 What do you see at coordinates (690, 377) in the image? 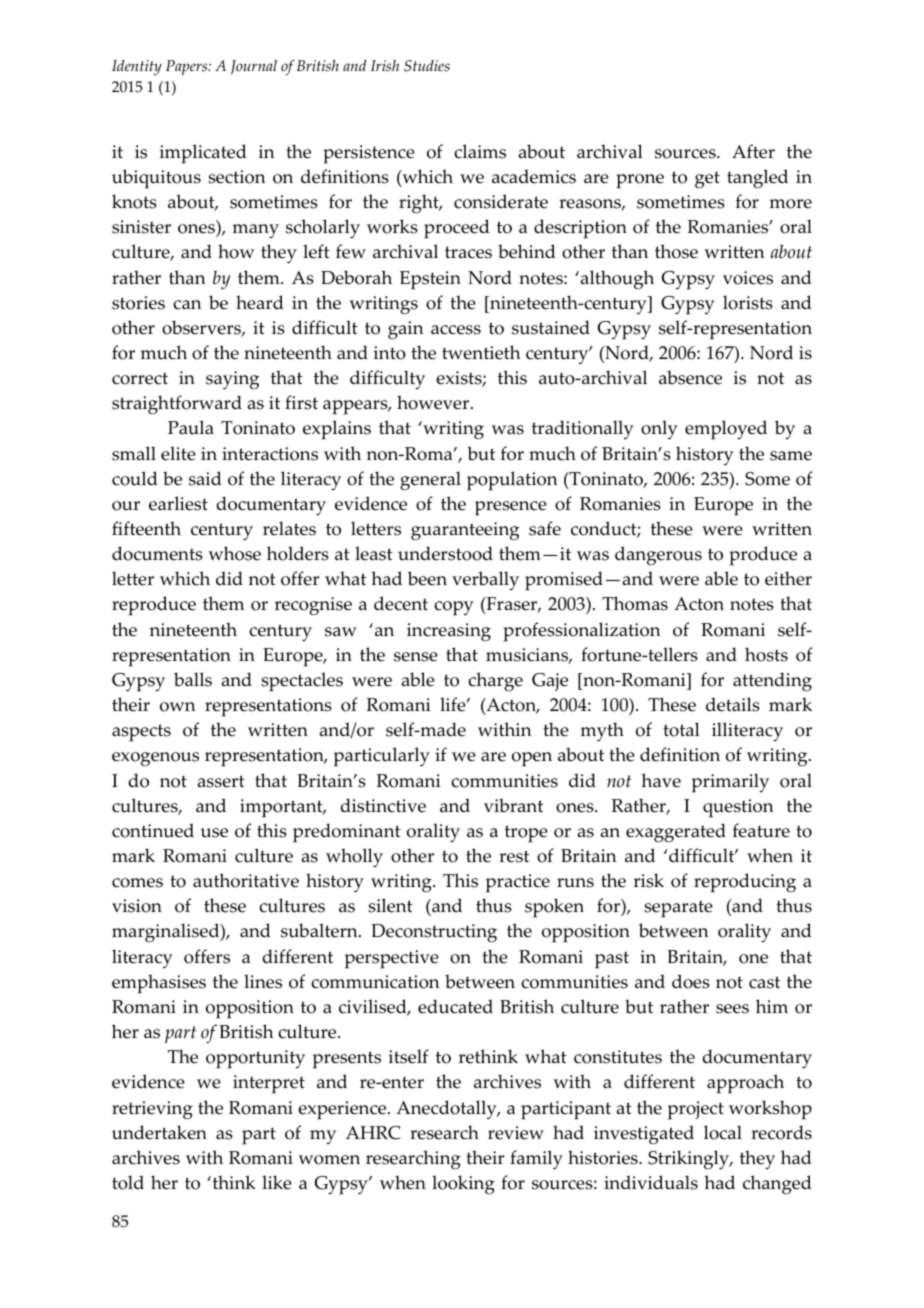
I see `absence` at bounding box center [690, 377].
